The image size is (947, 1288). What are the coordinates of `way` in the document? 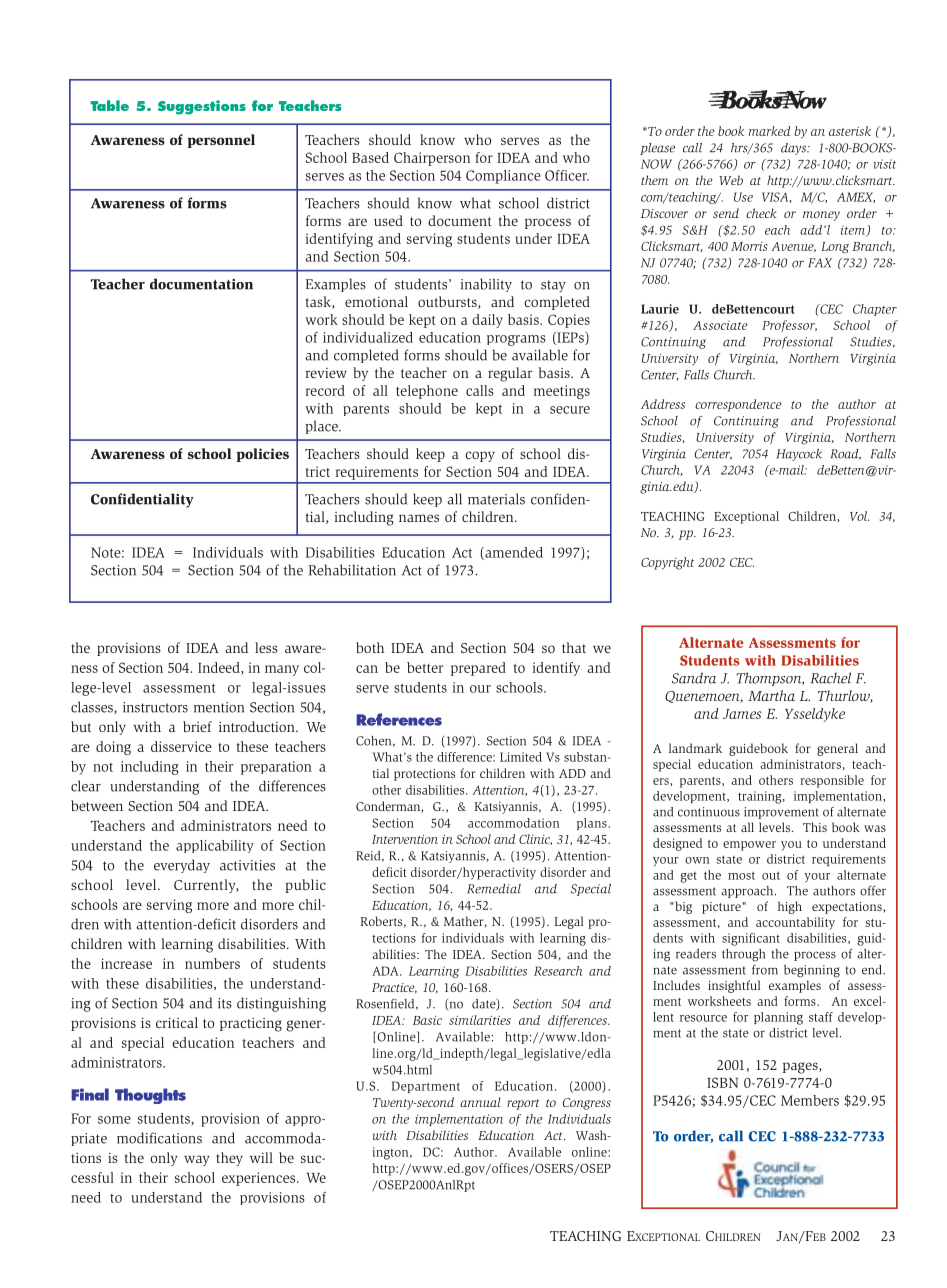 It's located at (197, 1160).
